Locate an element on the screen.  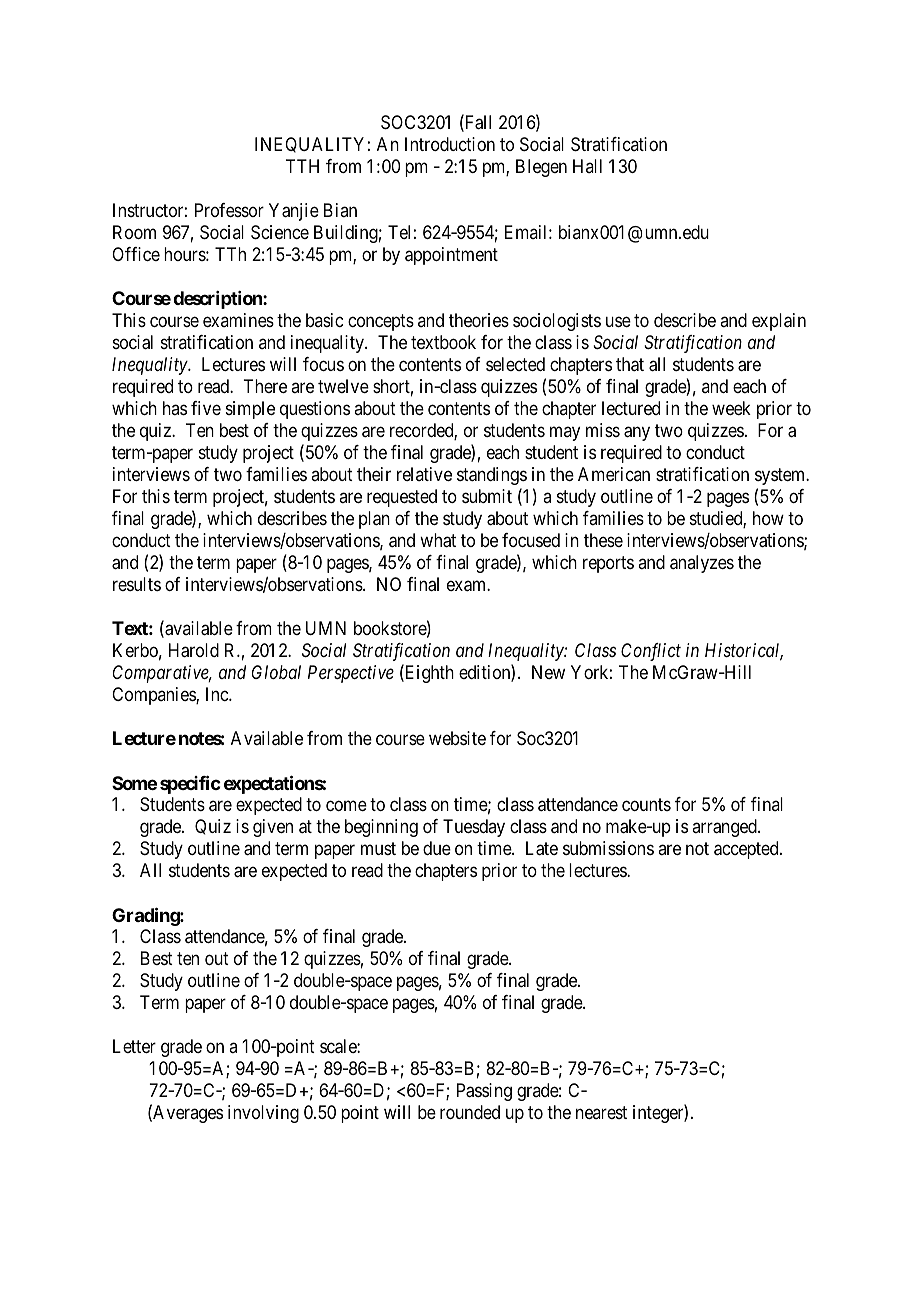
involving is located at coordinates (263, 1114).
